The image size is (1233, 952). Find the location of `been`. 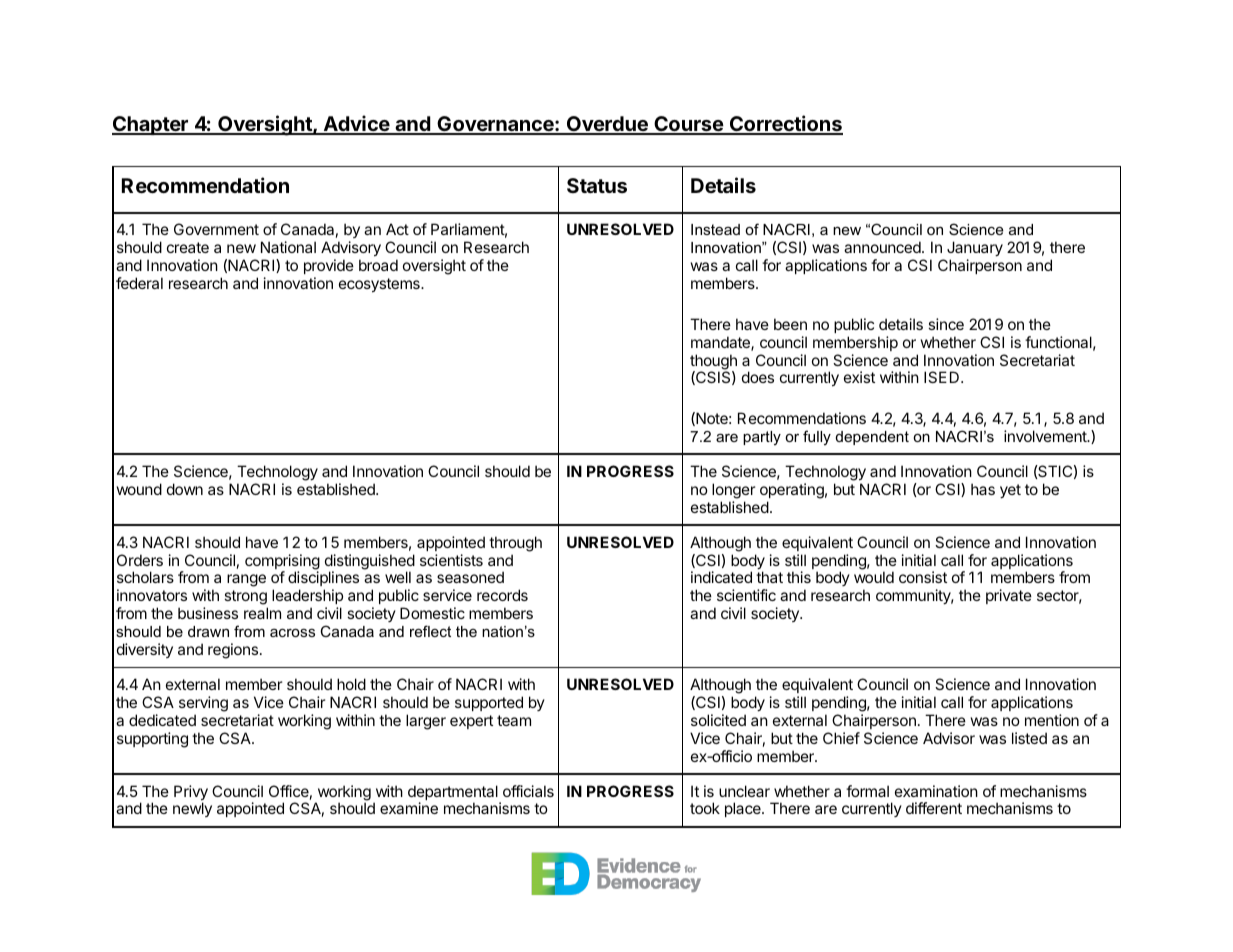

been is located at coordinates (790, 324).
